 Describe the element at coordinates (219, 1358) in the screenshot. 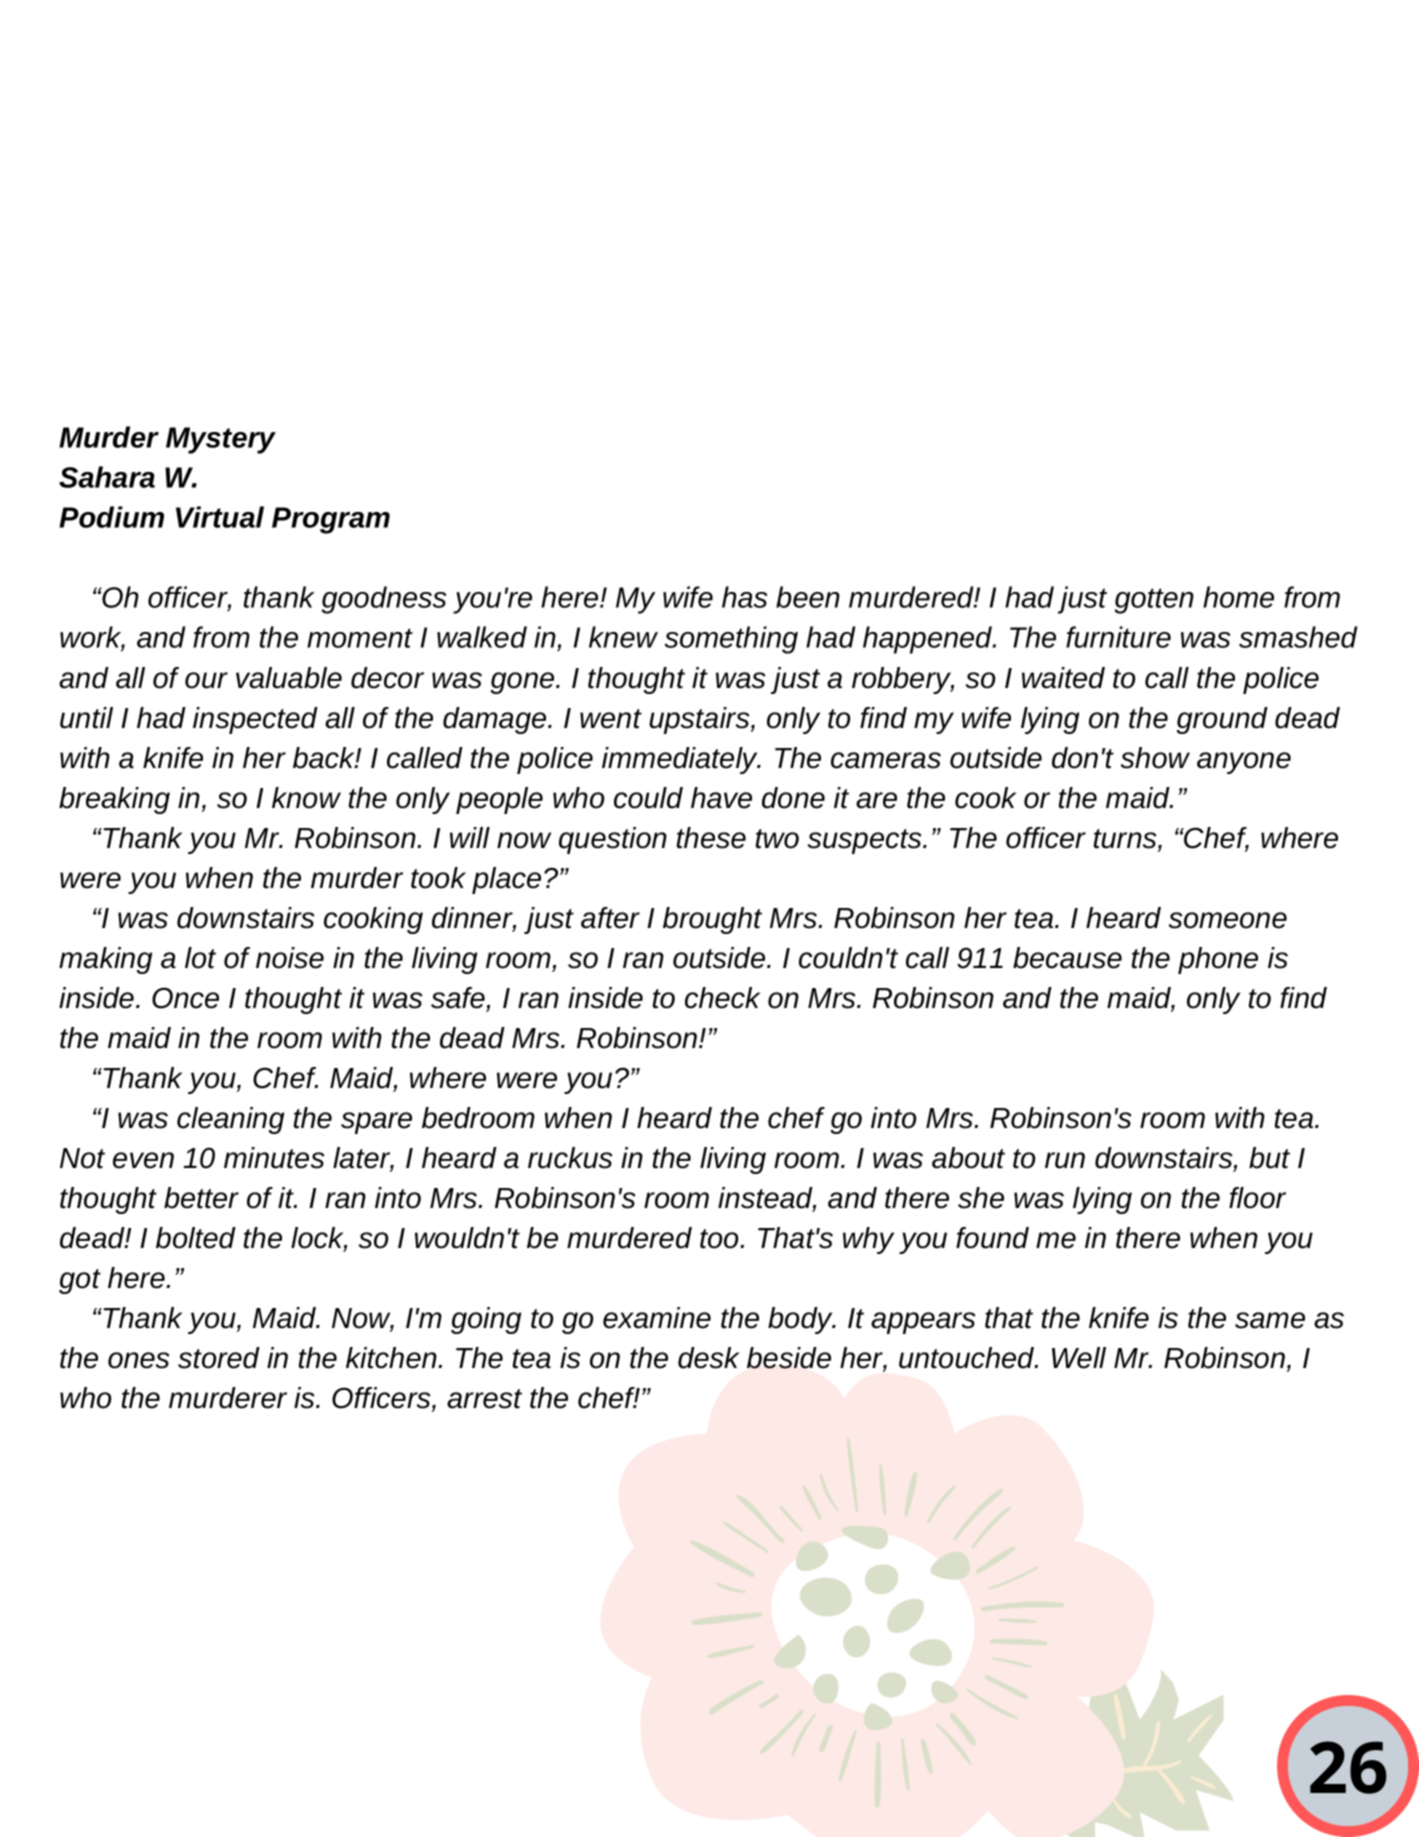

I see `stored` at that location.
